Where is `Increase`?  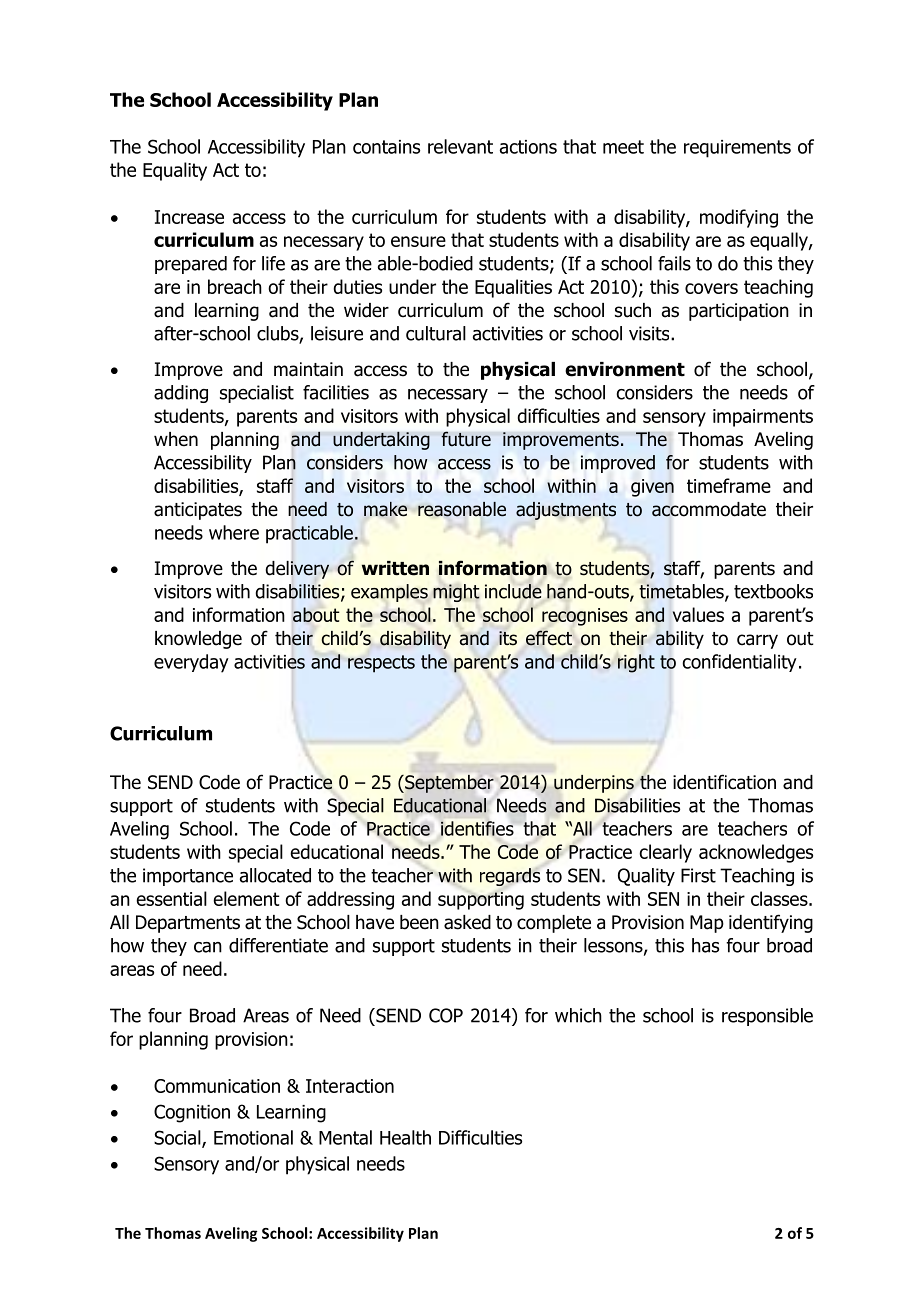 Increase is located at coordinates (189, 217).
